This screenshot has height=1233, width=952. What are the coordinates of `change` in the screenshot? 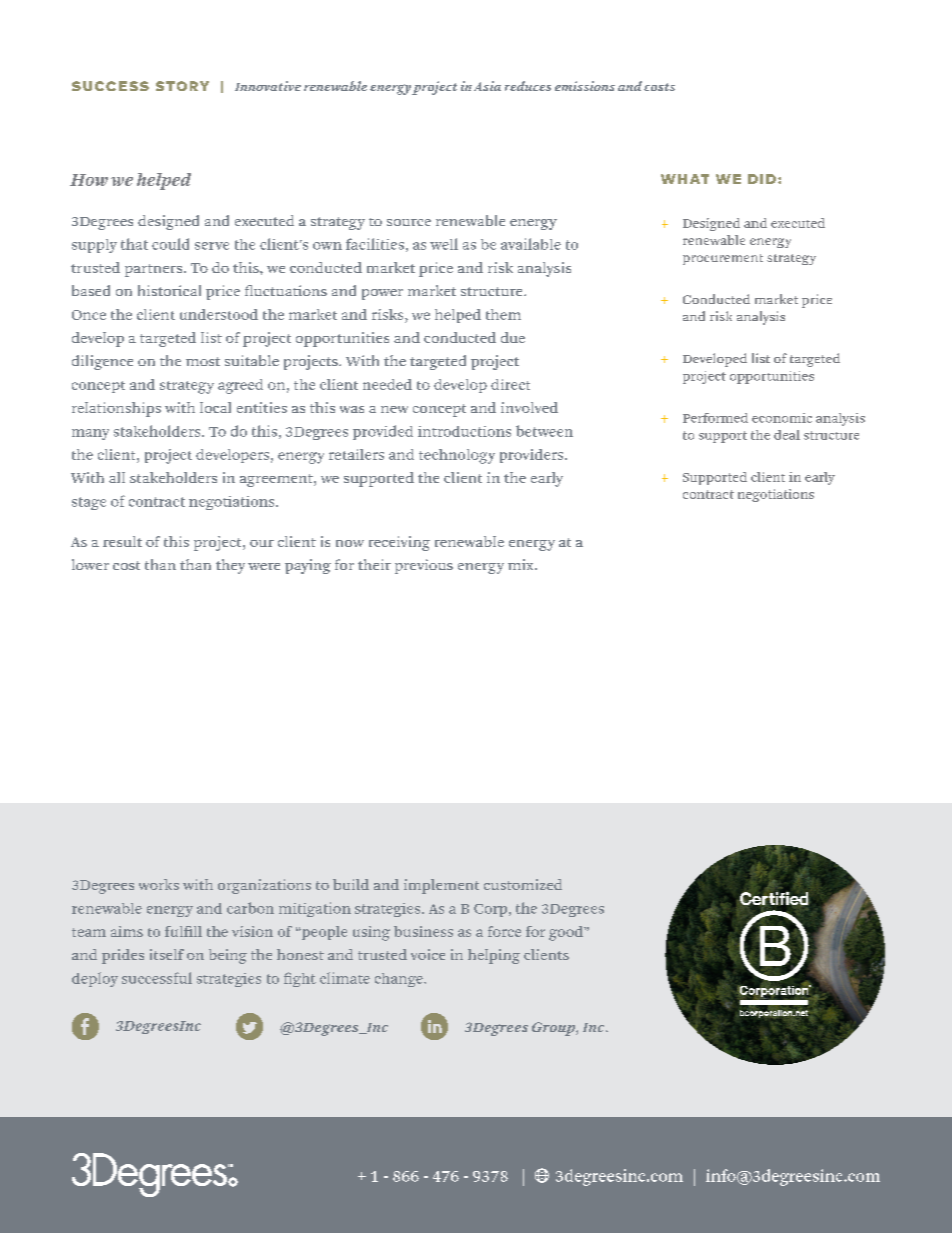 It's located at (400, 980).
